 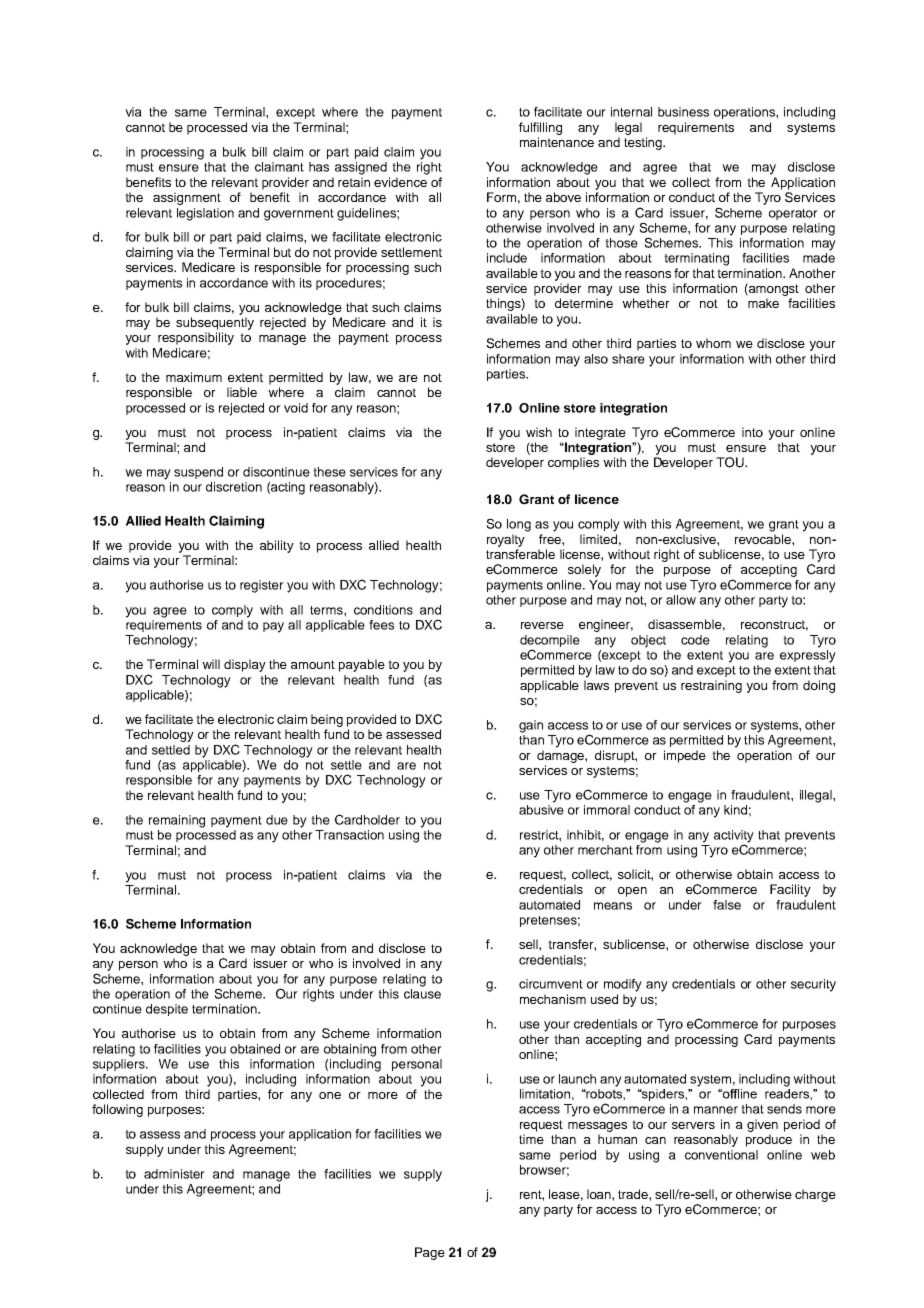 What do you see at coordinates (540, 128) in the screenshot?
I see `fulfilling` at bounding box center [540, 128].
